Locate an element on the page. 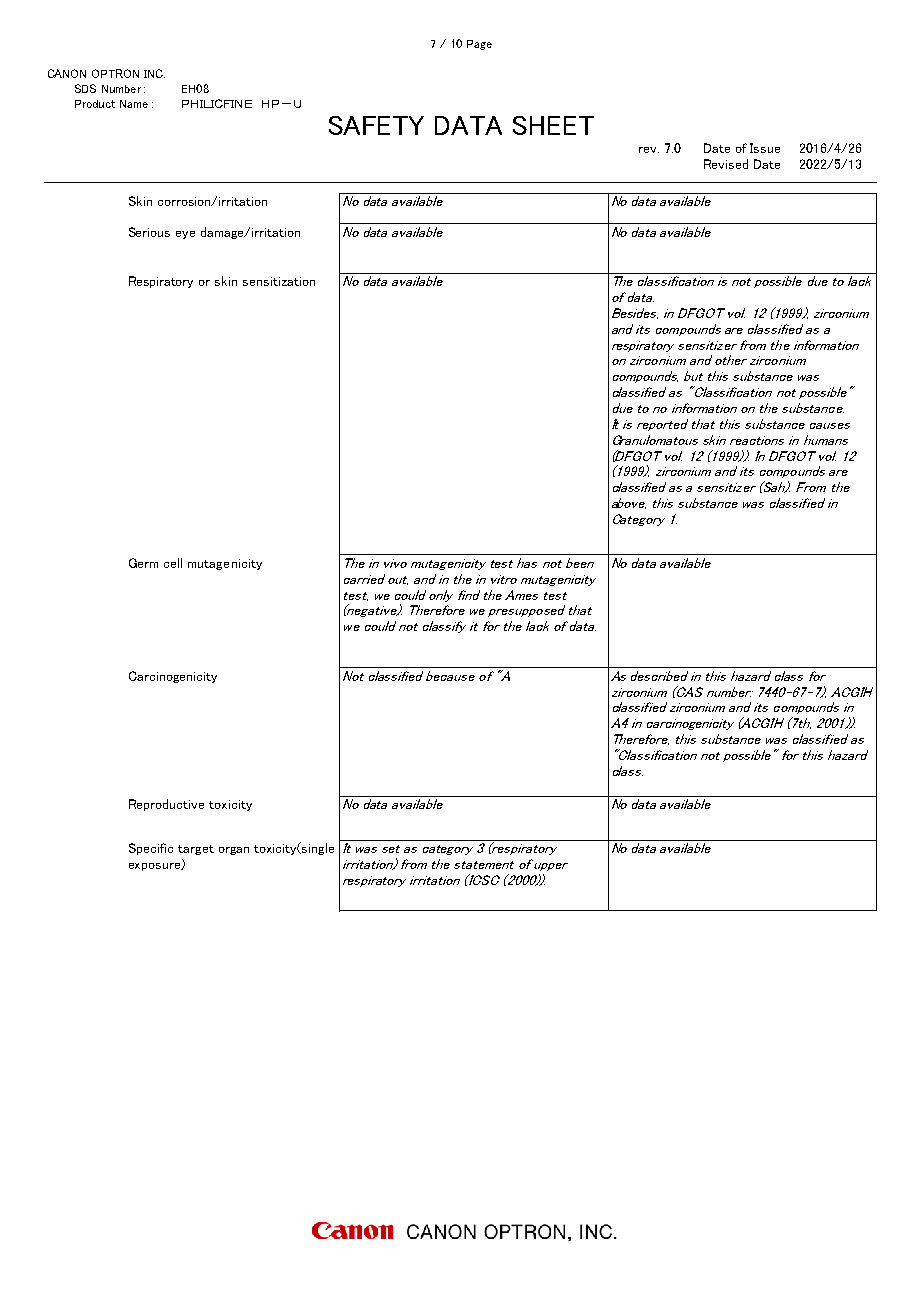 Image resolution: width=924 pixels, height=1308 pixels. Revised is located at coordinates (726, 164).
